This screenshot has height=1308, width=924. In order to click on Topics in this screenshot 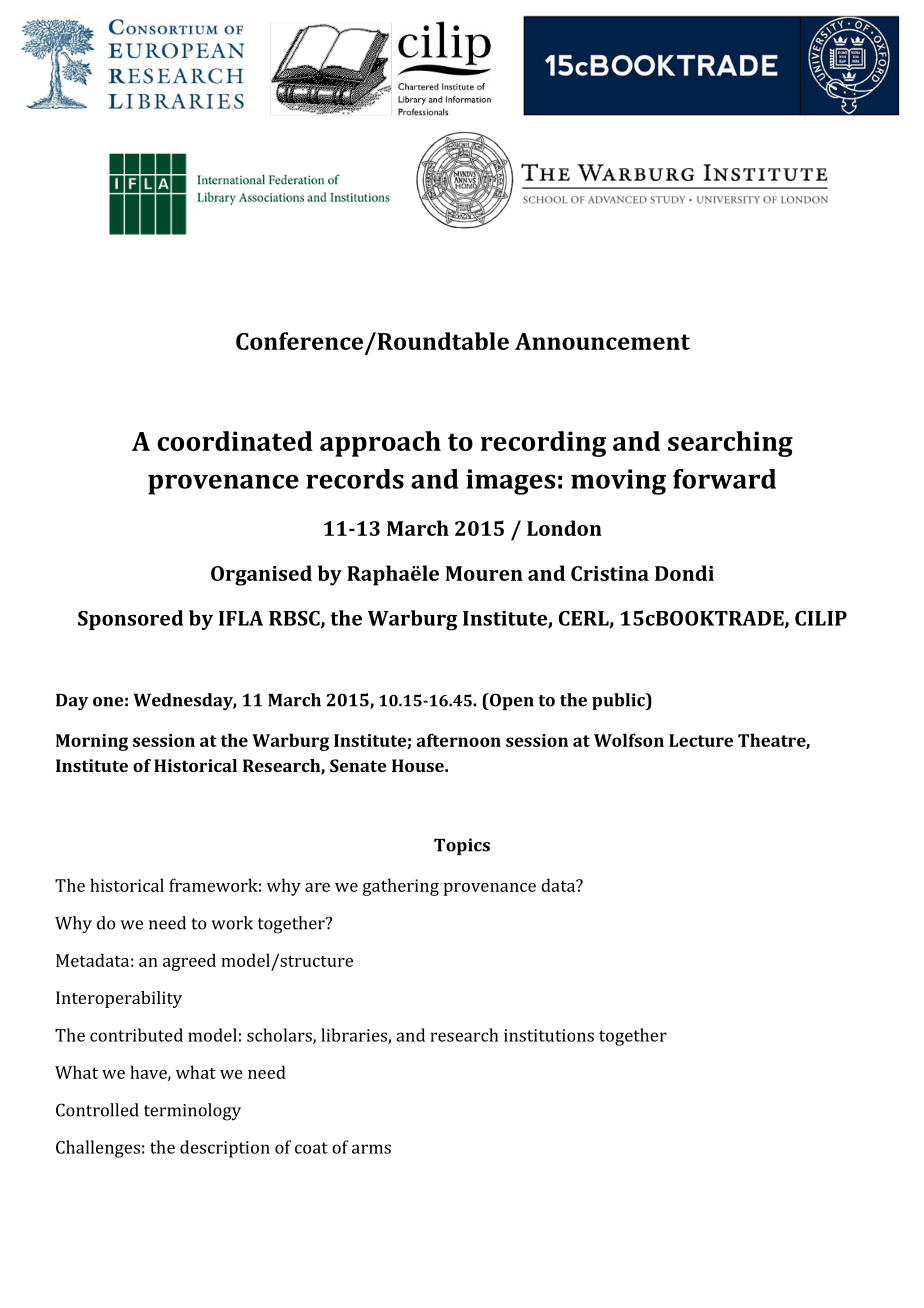, I will do `click(462, 846)`.
